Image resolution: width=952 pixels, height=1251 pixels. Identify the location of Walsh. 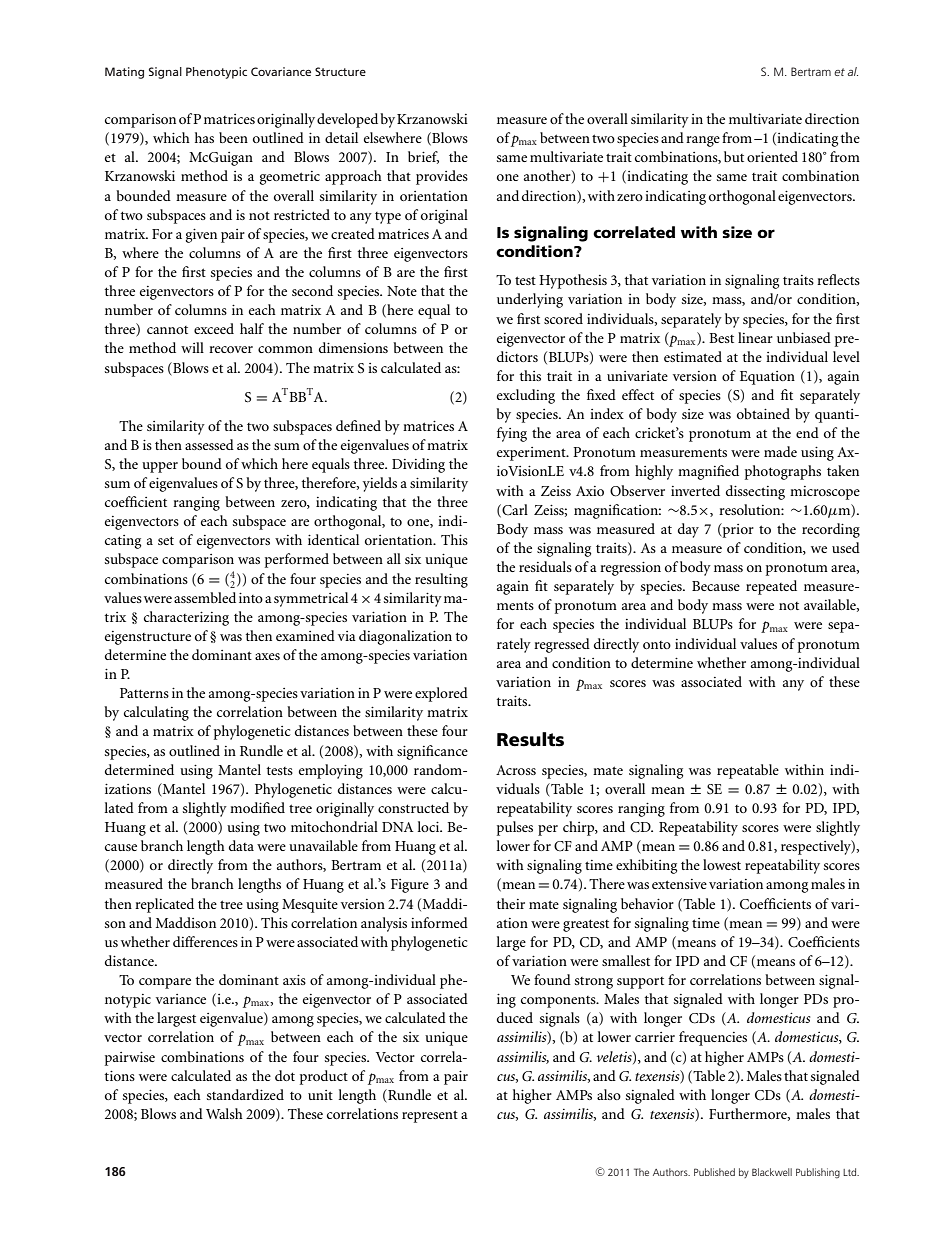
(224, 1113).
